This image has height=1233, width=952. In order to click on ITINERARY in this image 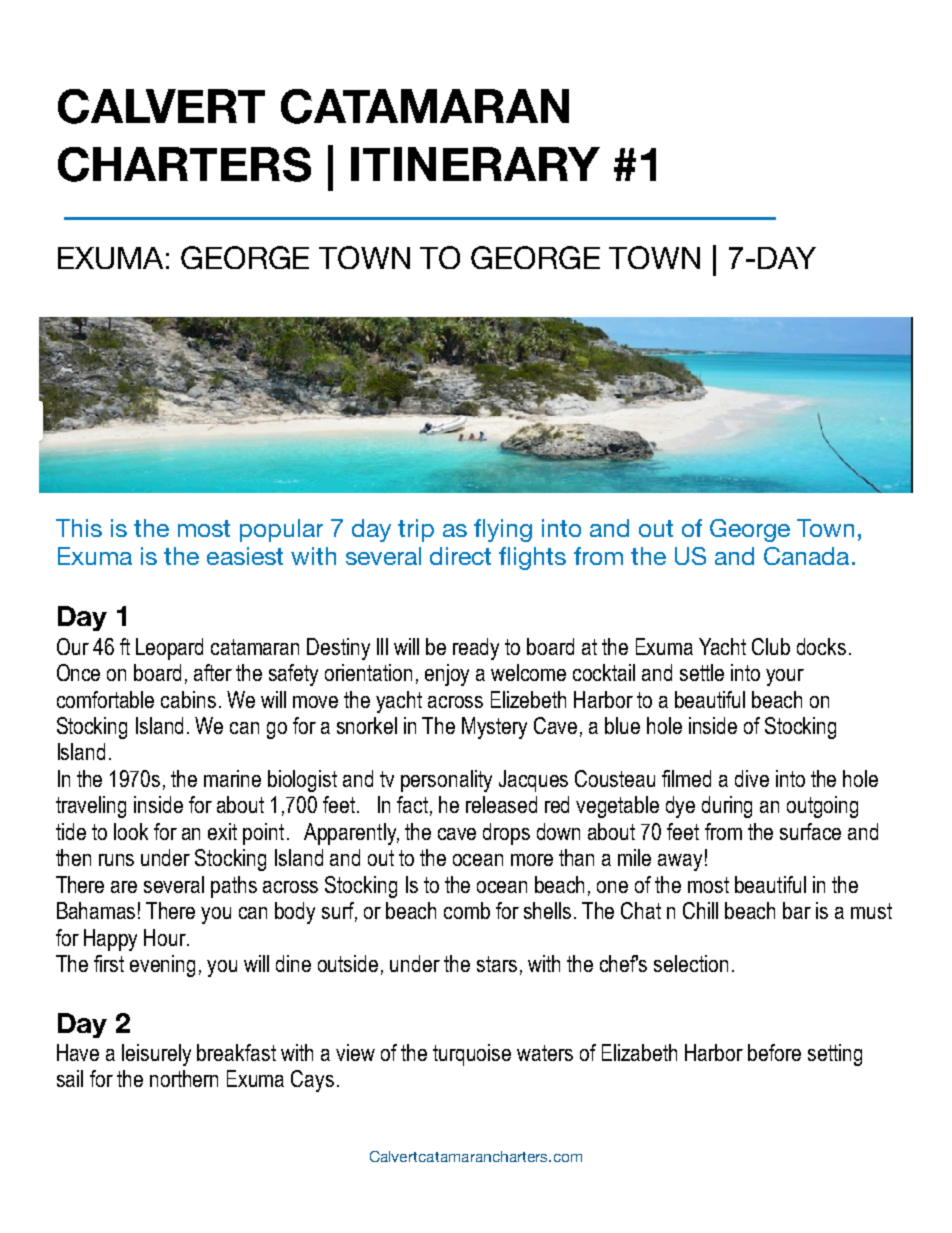, I will do `click(475, 164)`.
